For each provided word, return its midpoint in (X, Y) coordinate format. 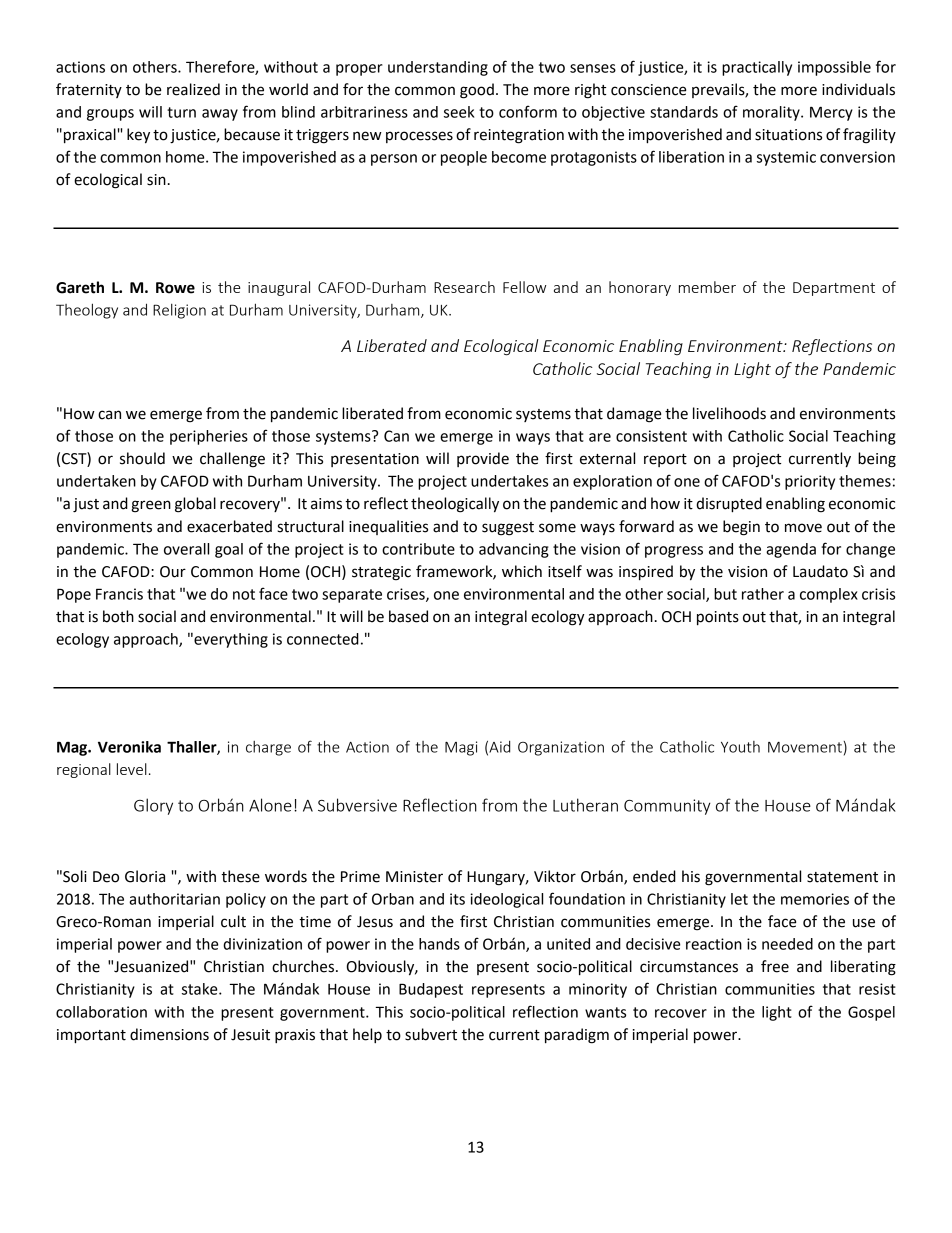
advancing (514, 550)
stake (201, 989)
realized (193, 89)
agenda (791, 550)
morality (772, 113)
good (477, 91)
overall (186, 549)
